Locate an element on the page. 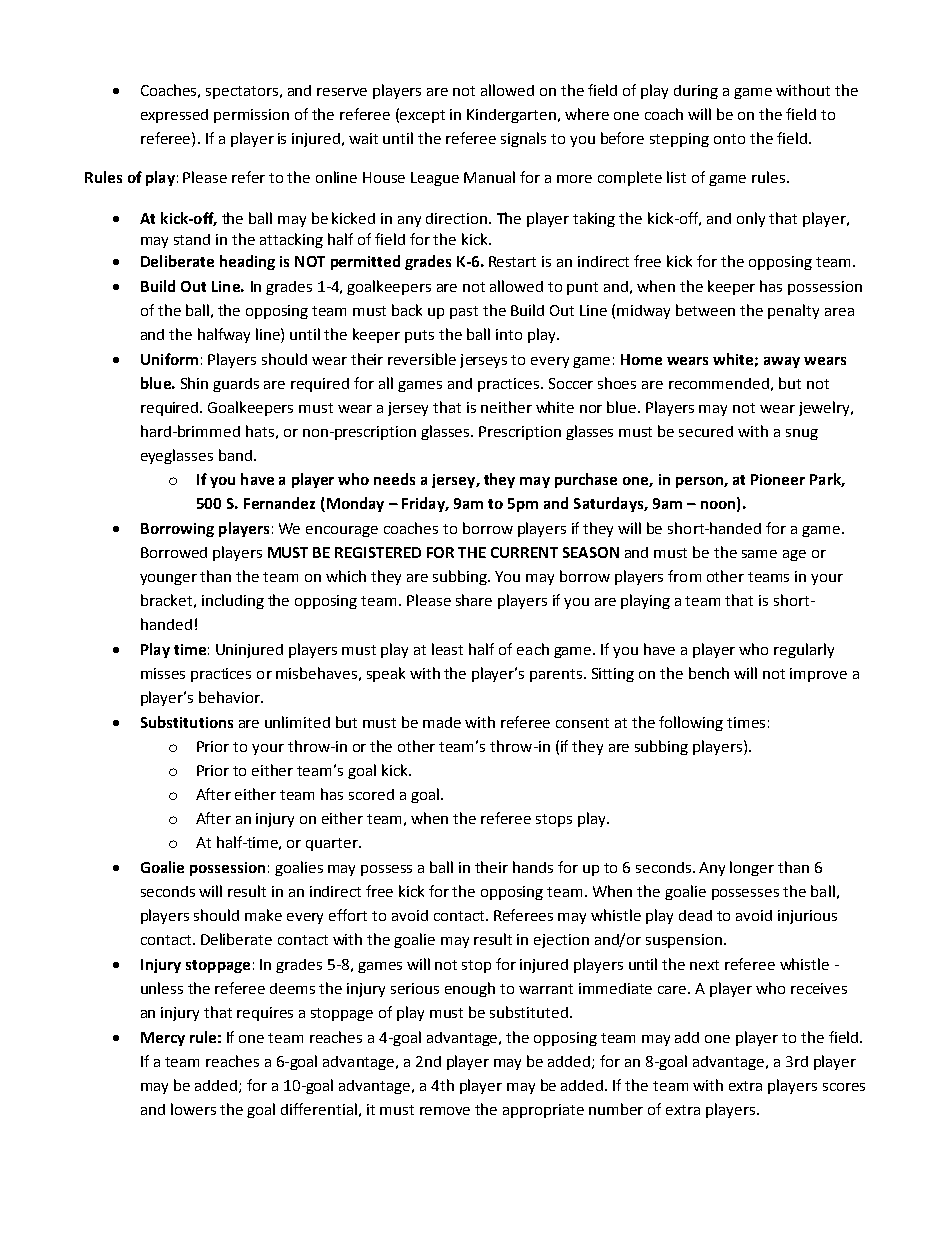 The width and height of the page is (952, 1233). onto is located at coordinates (729, 139).
